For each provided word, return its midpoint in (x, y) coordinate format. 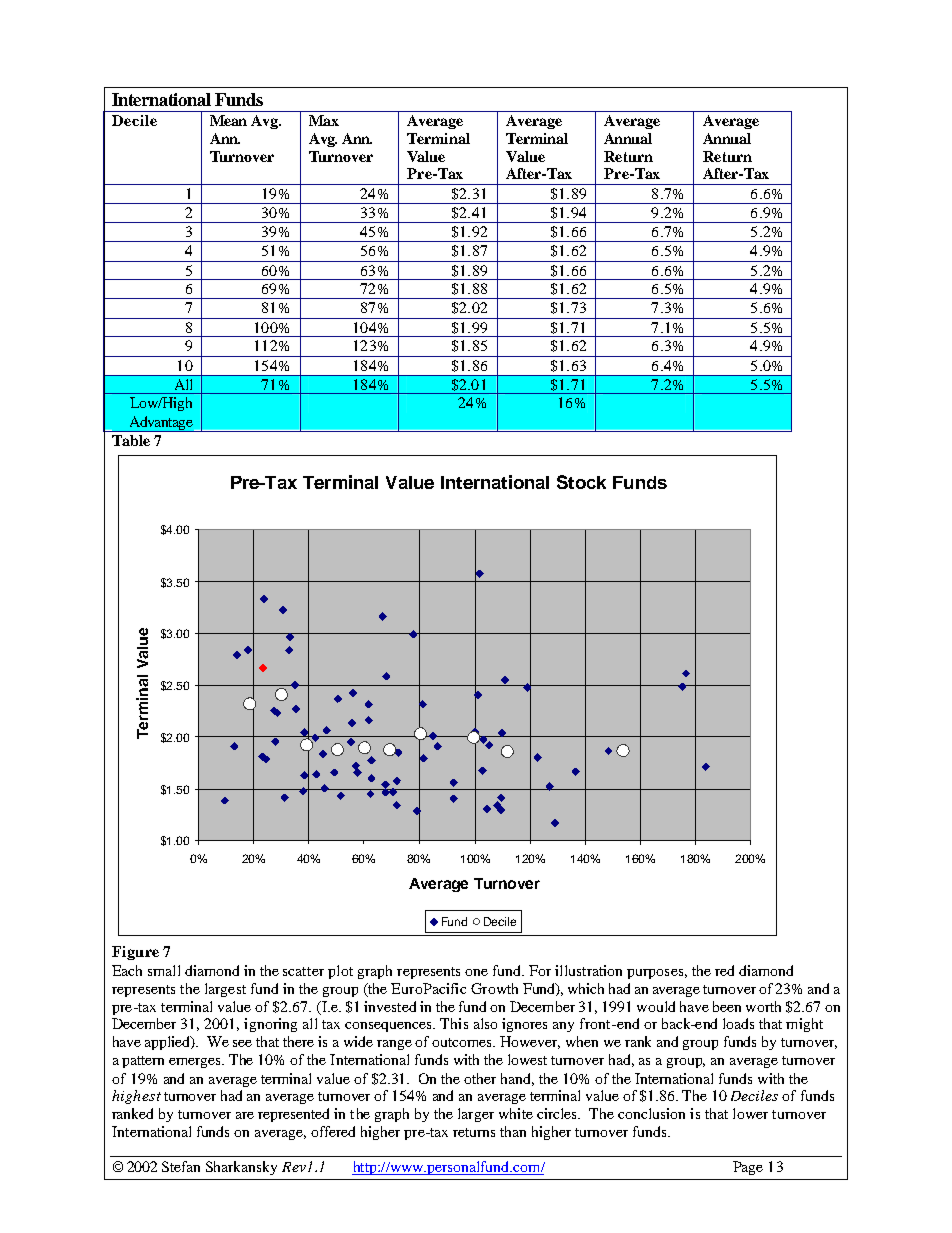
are (245, 1115)
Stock (581, 482)
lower (750, 1113)
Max (324, 120)
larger (476, 1115)
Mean (228, 120)
